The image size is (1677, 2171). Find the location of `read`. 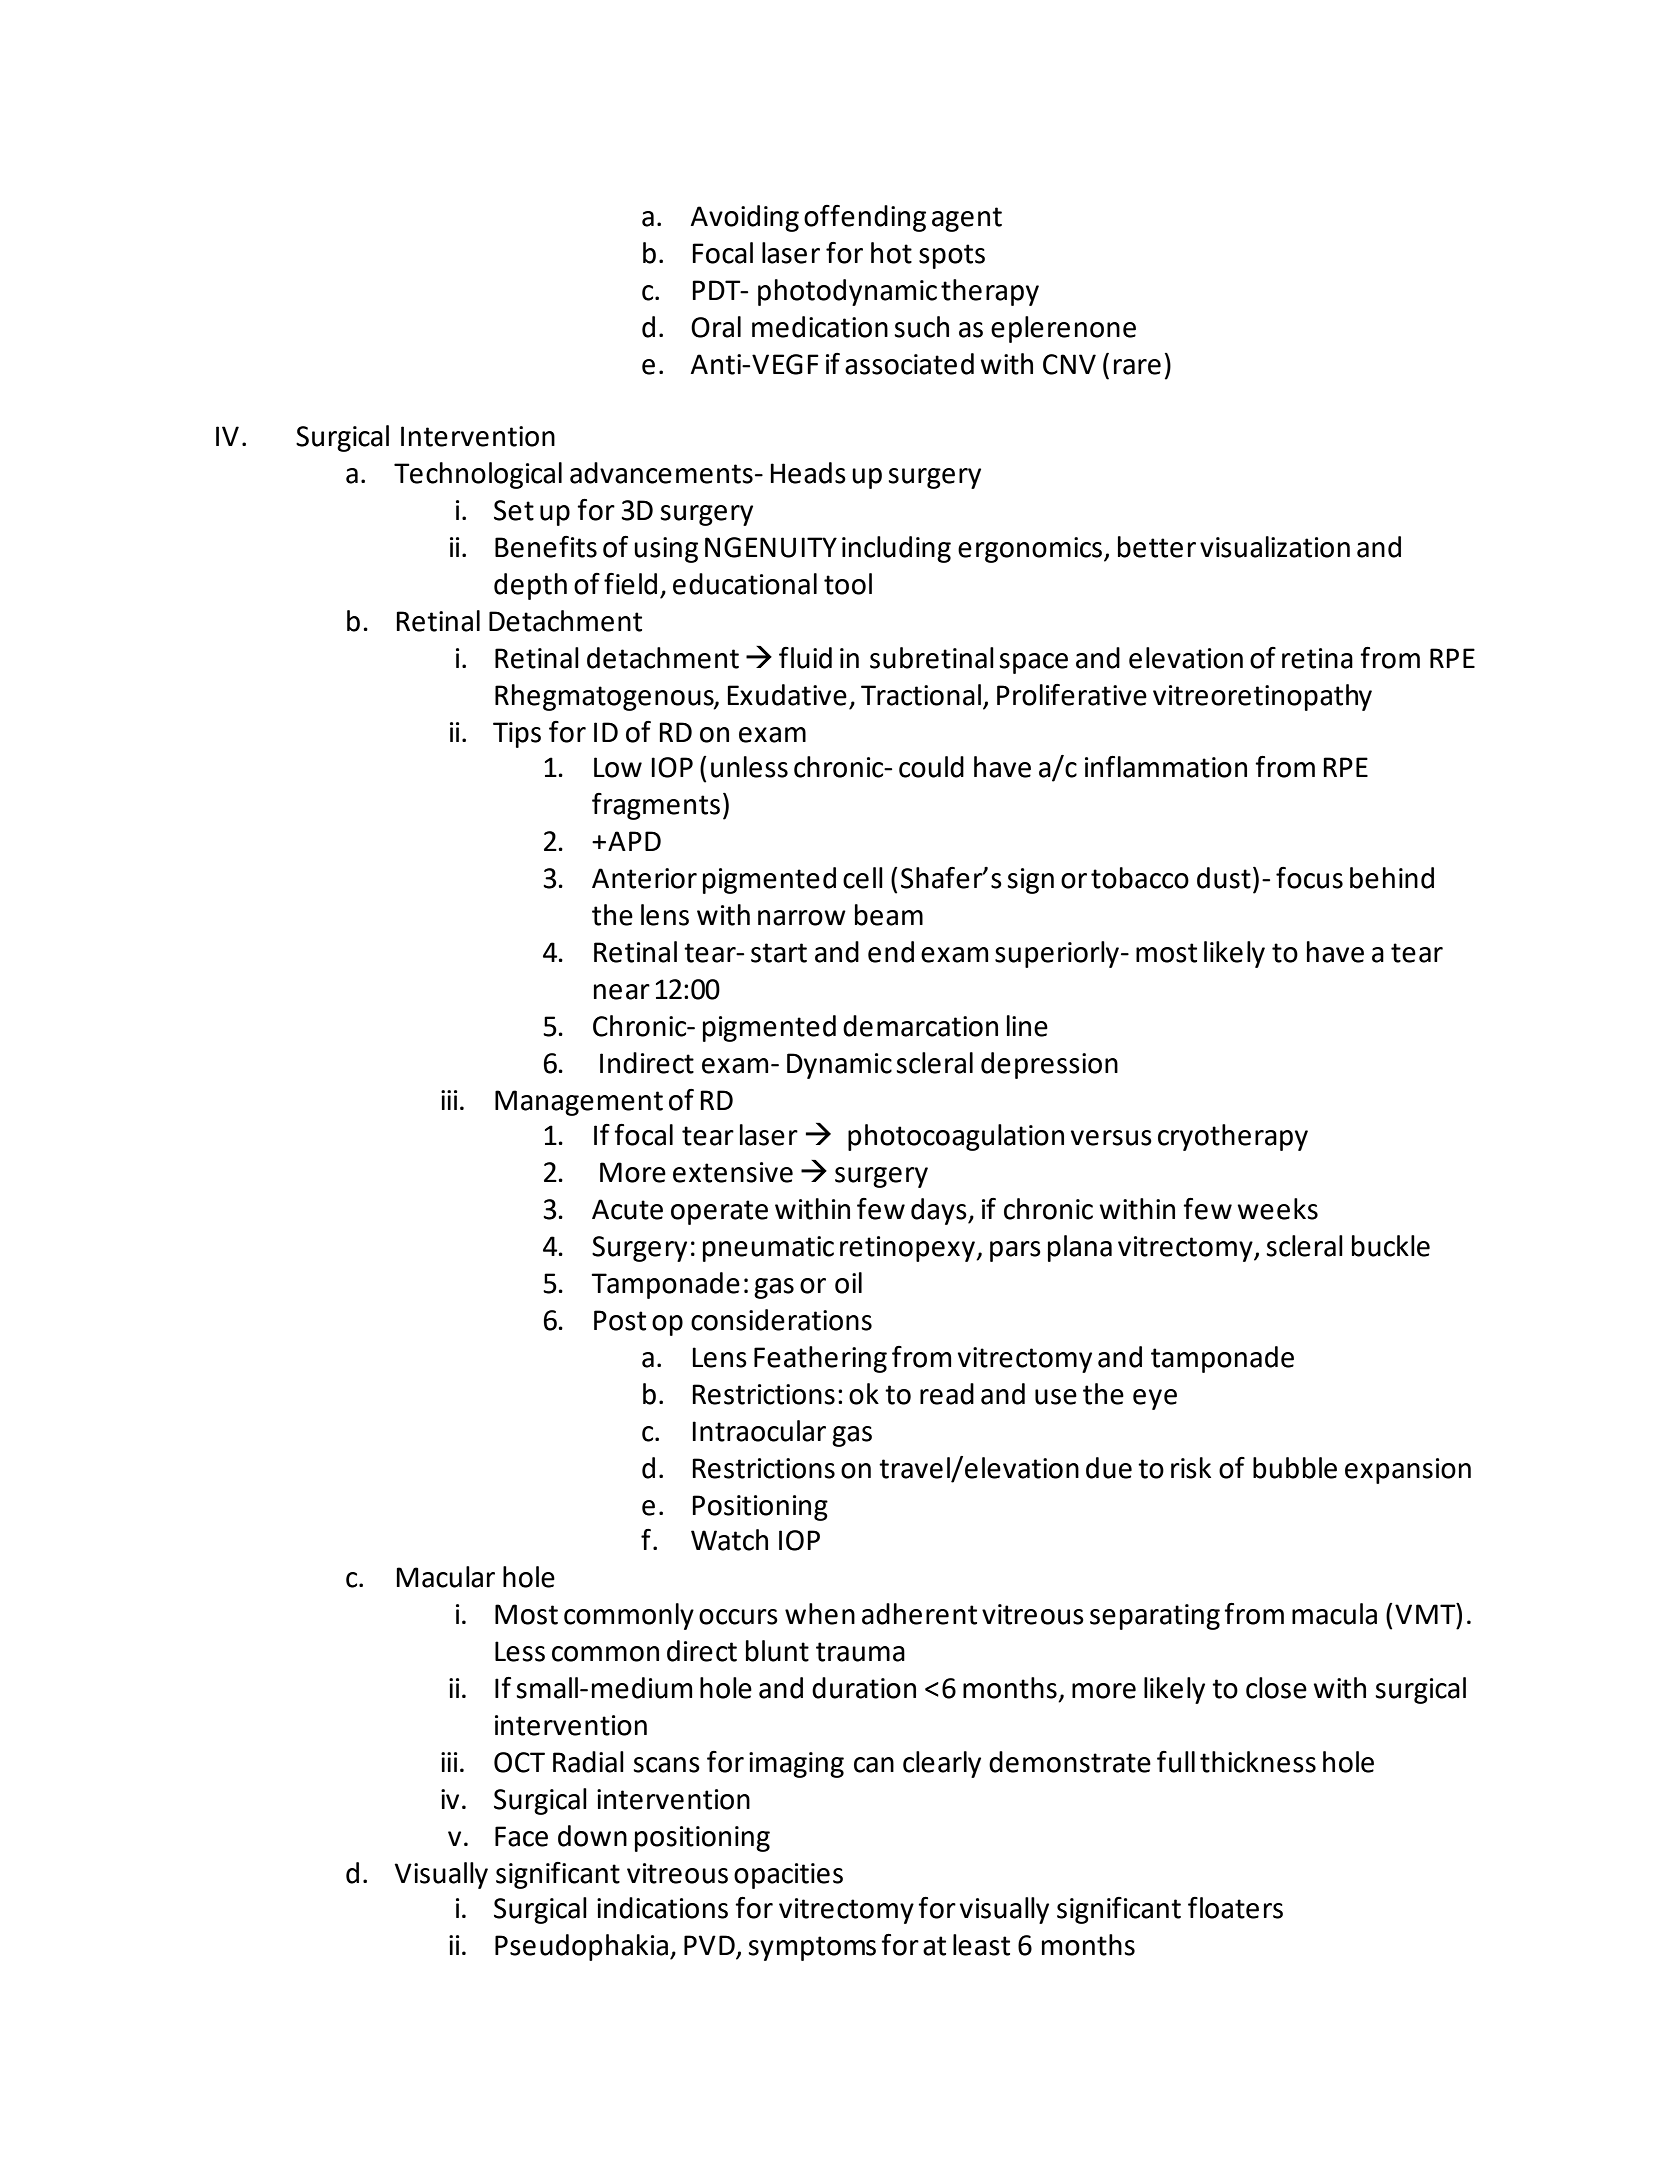

read is located at coordinates (947, 1394).
